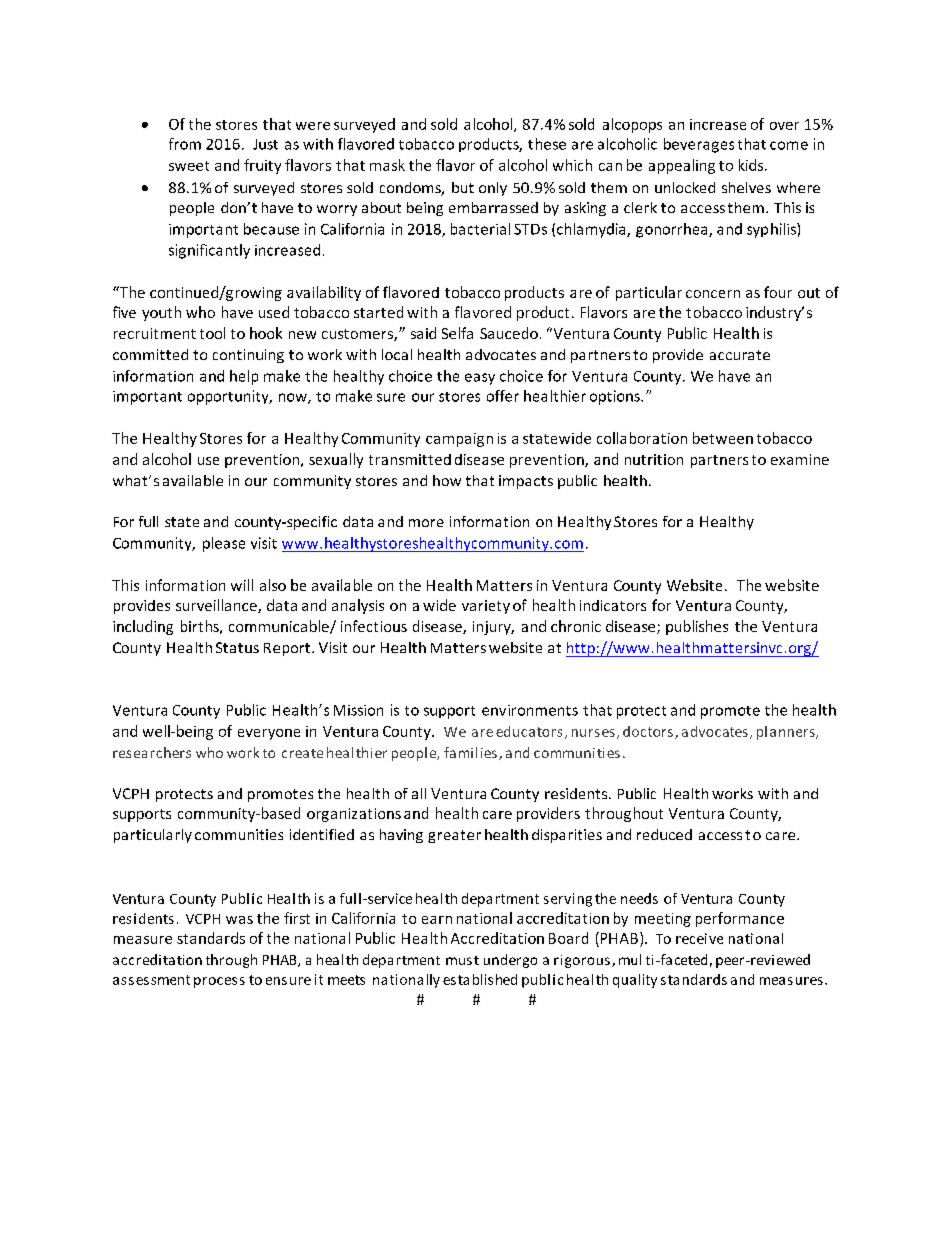 The height and width of the document is (1233, 952). What do you see at coordinates (426, 523) in the document?
I see `more` at bounding box center [426, 523].
